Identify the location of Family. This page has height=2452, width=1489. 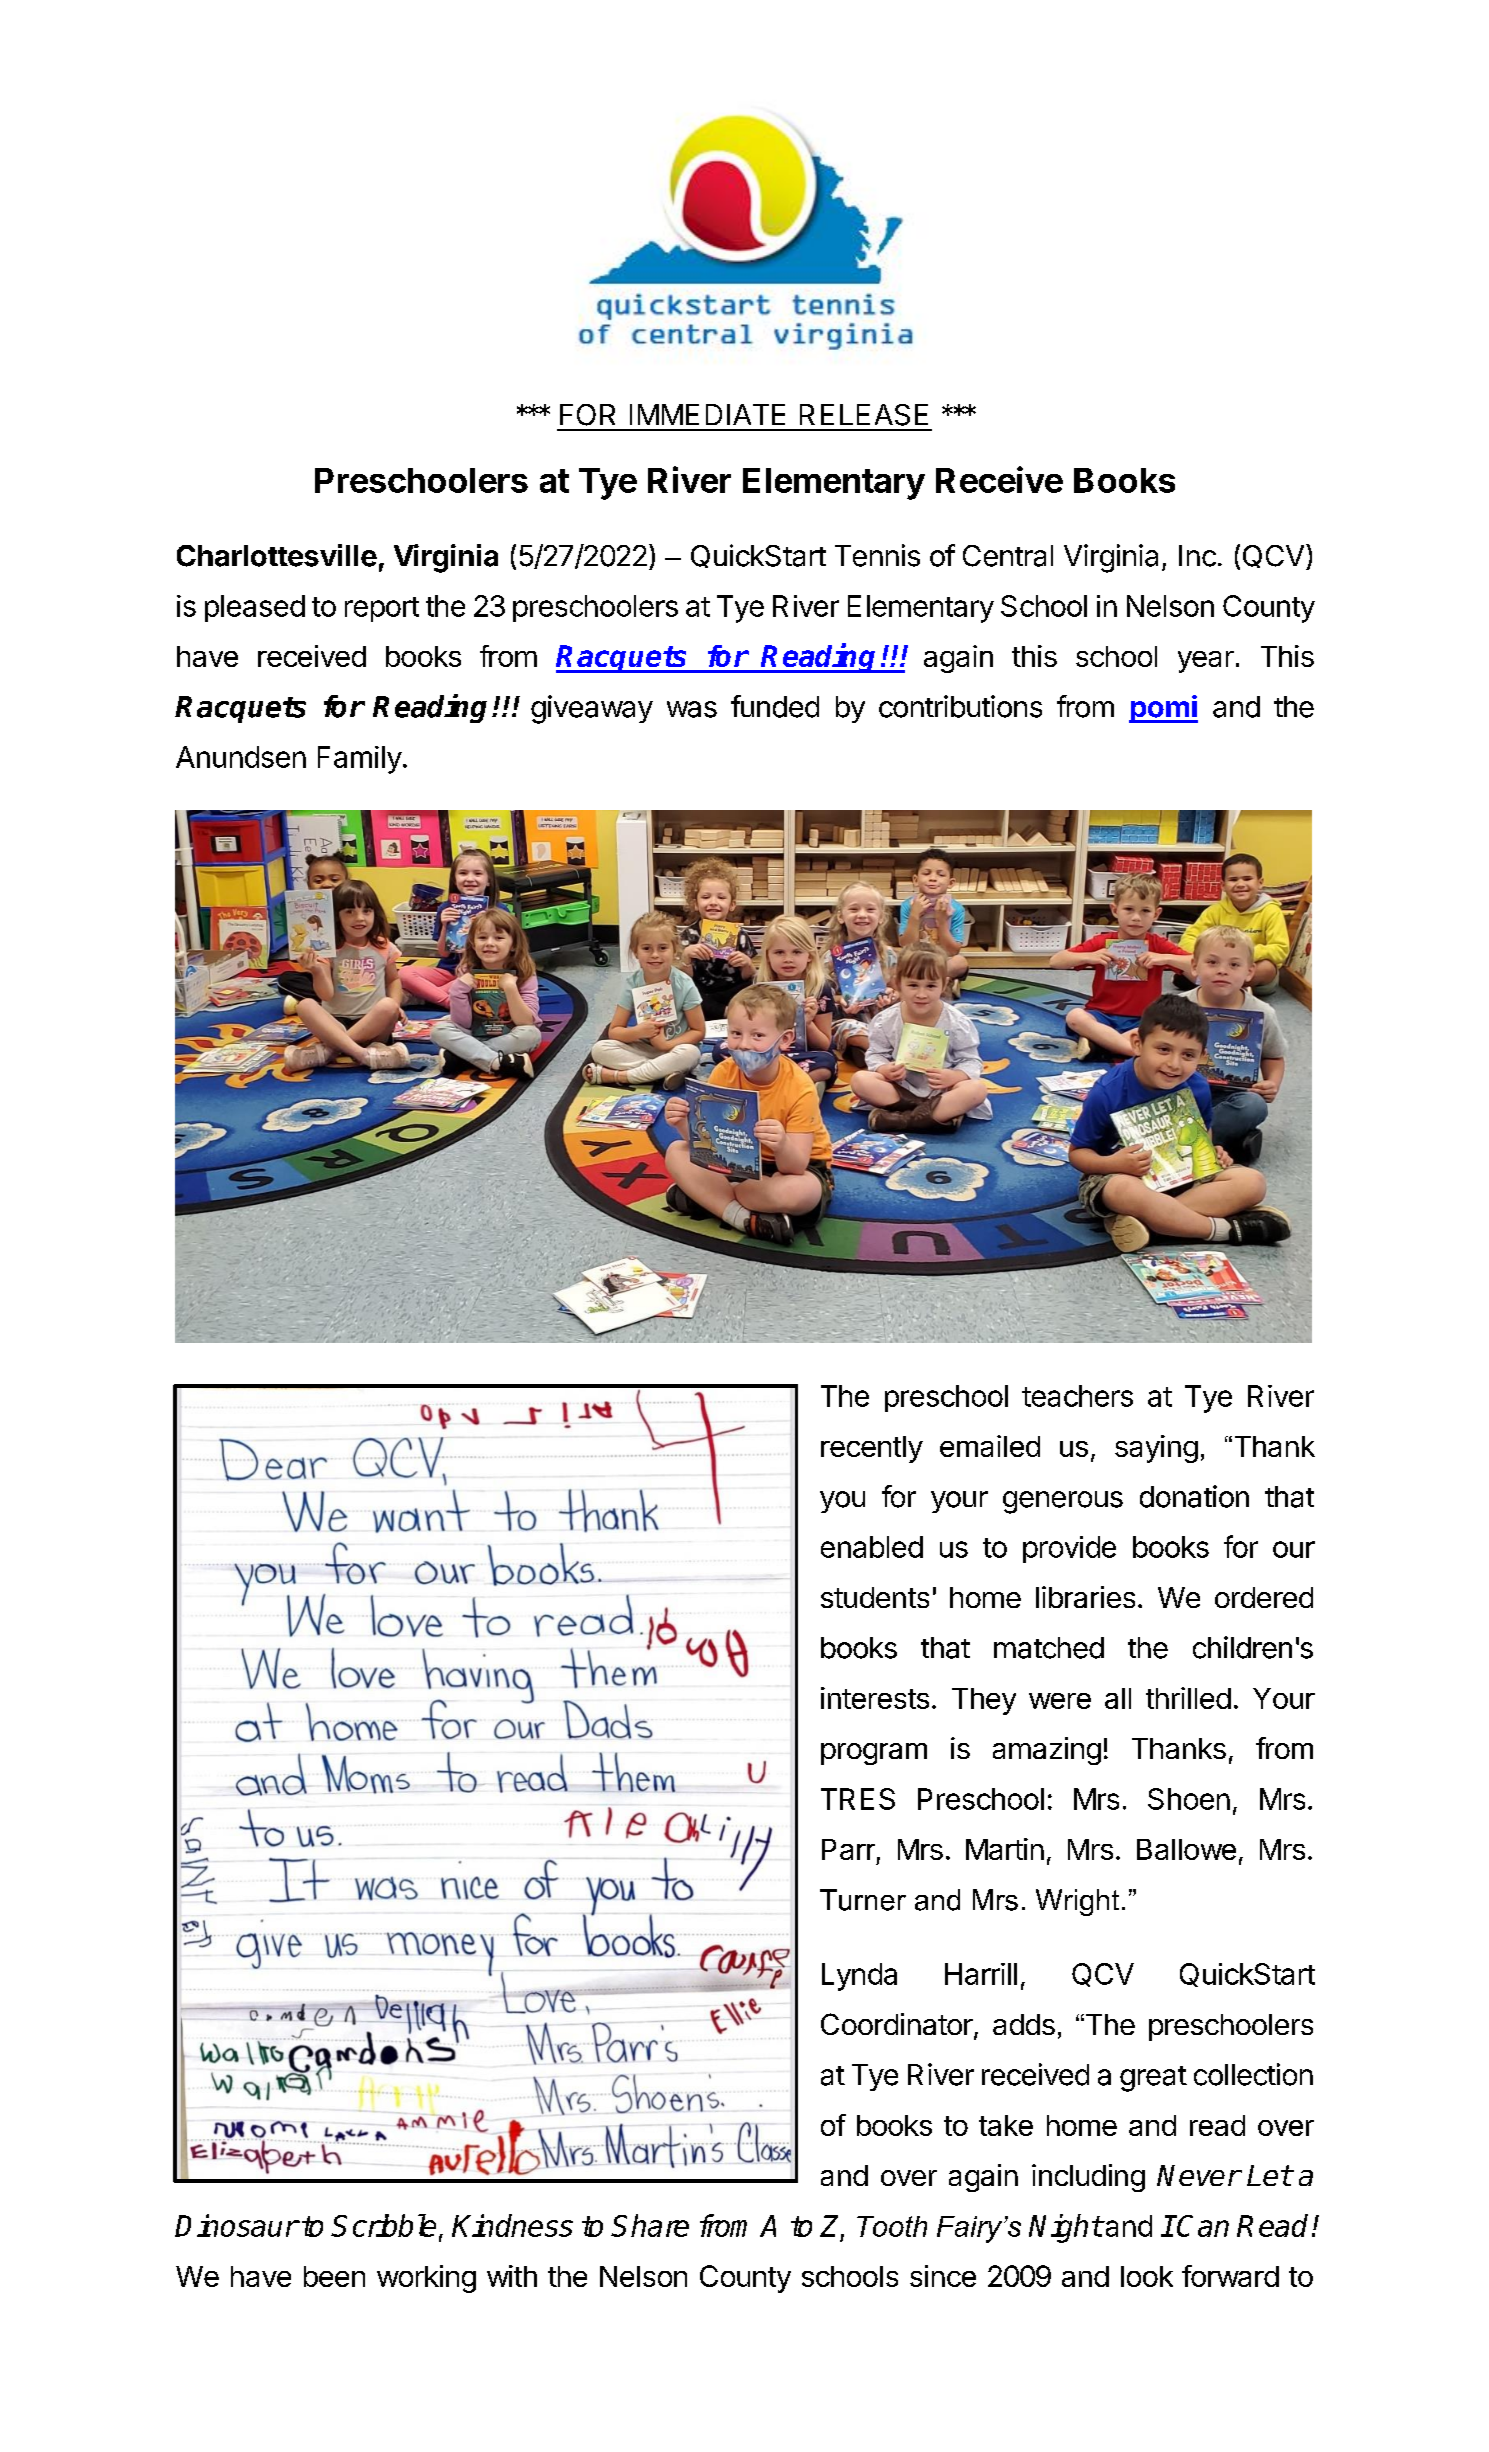
(360, 760).
